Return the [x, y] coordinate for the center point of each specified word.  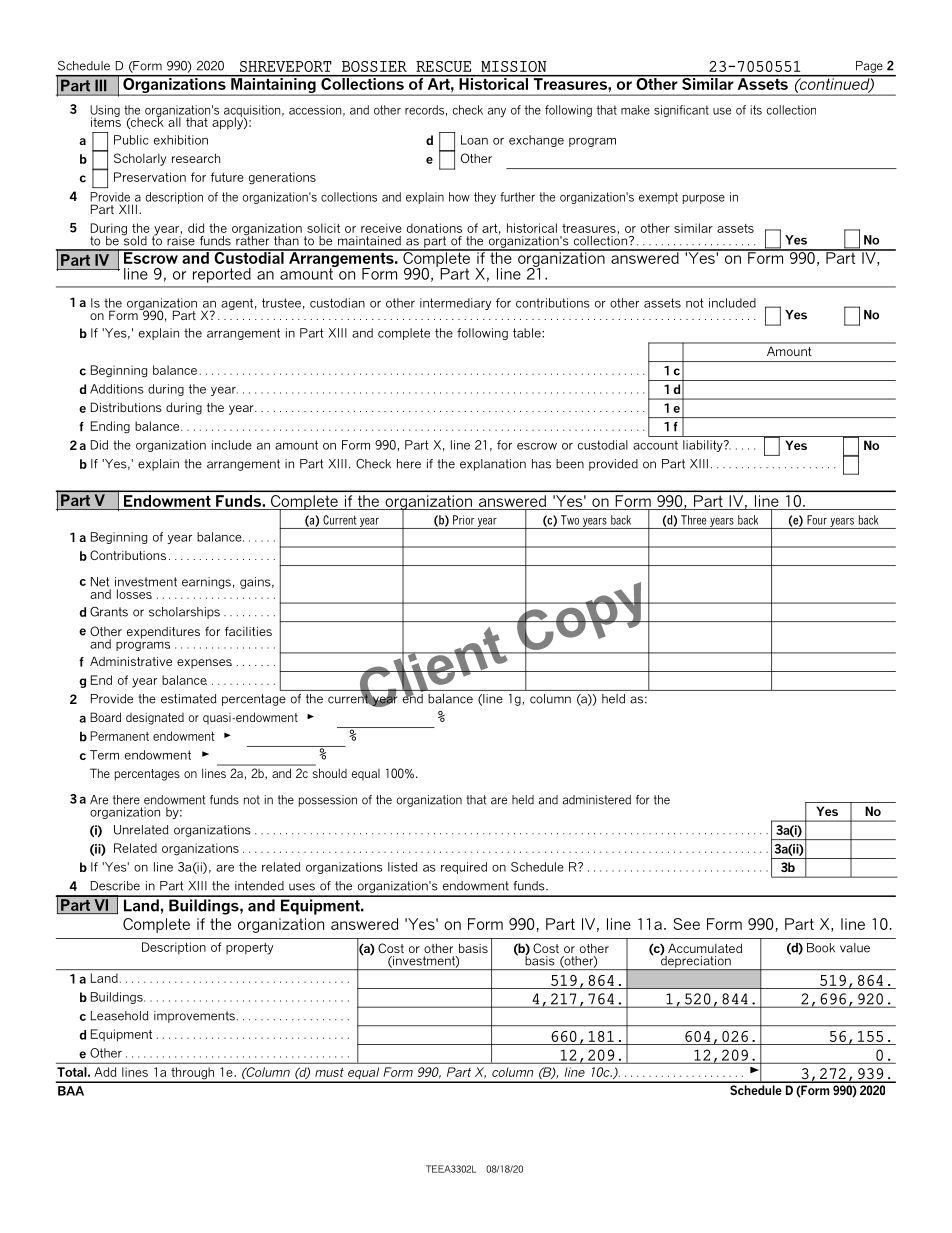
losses [134, 594]
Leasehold [119, 1016]
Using [105, 112]
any [497, 112]
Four [817, 520]
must [329, 1072]
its [756, 110]
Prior [463, 520]
